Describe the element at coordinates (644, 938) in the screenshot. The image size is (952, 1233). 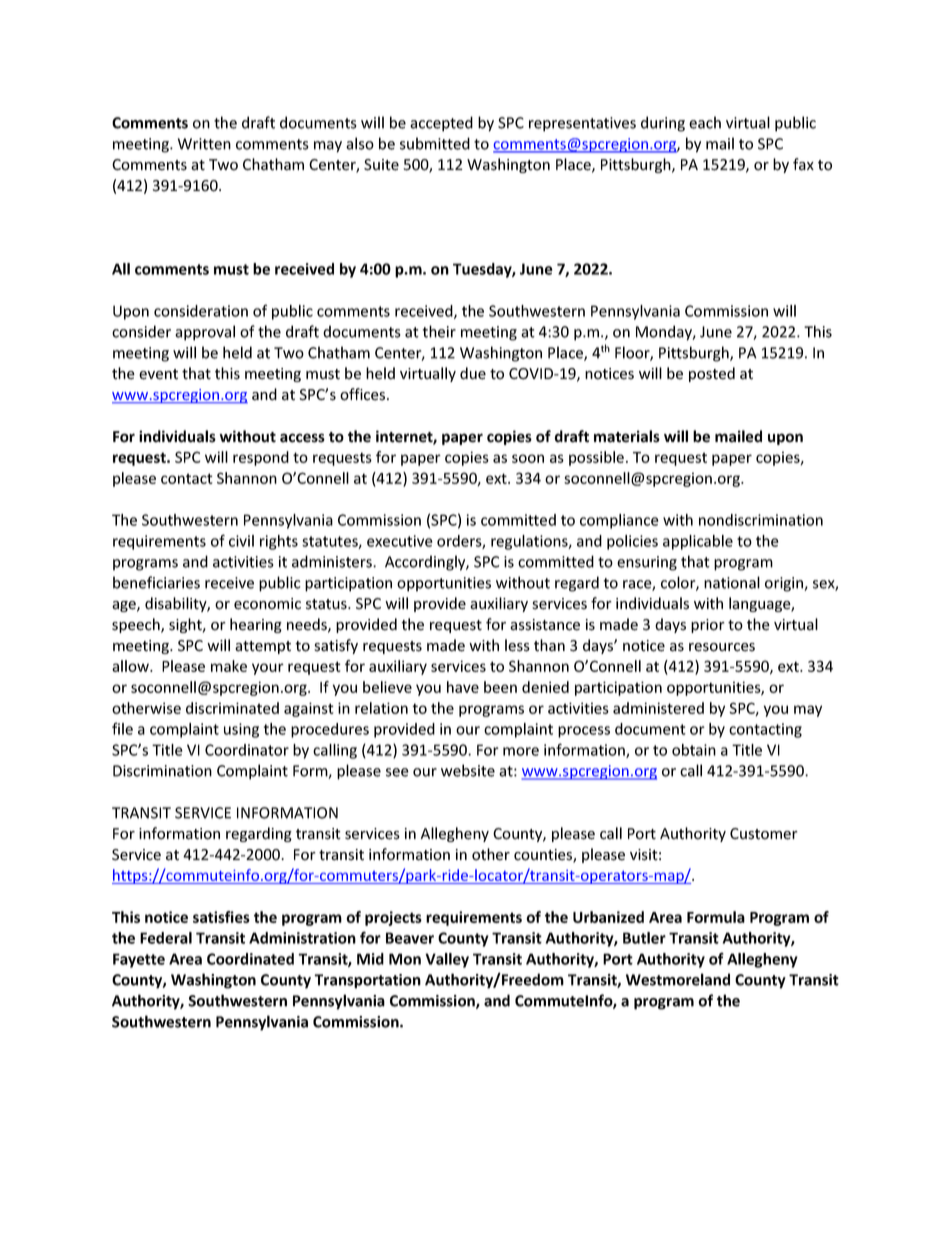
I see `Butler` at that location.
